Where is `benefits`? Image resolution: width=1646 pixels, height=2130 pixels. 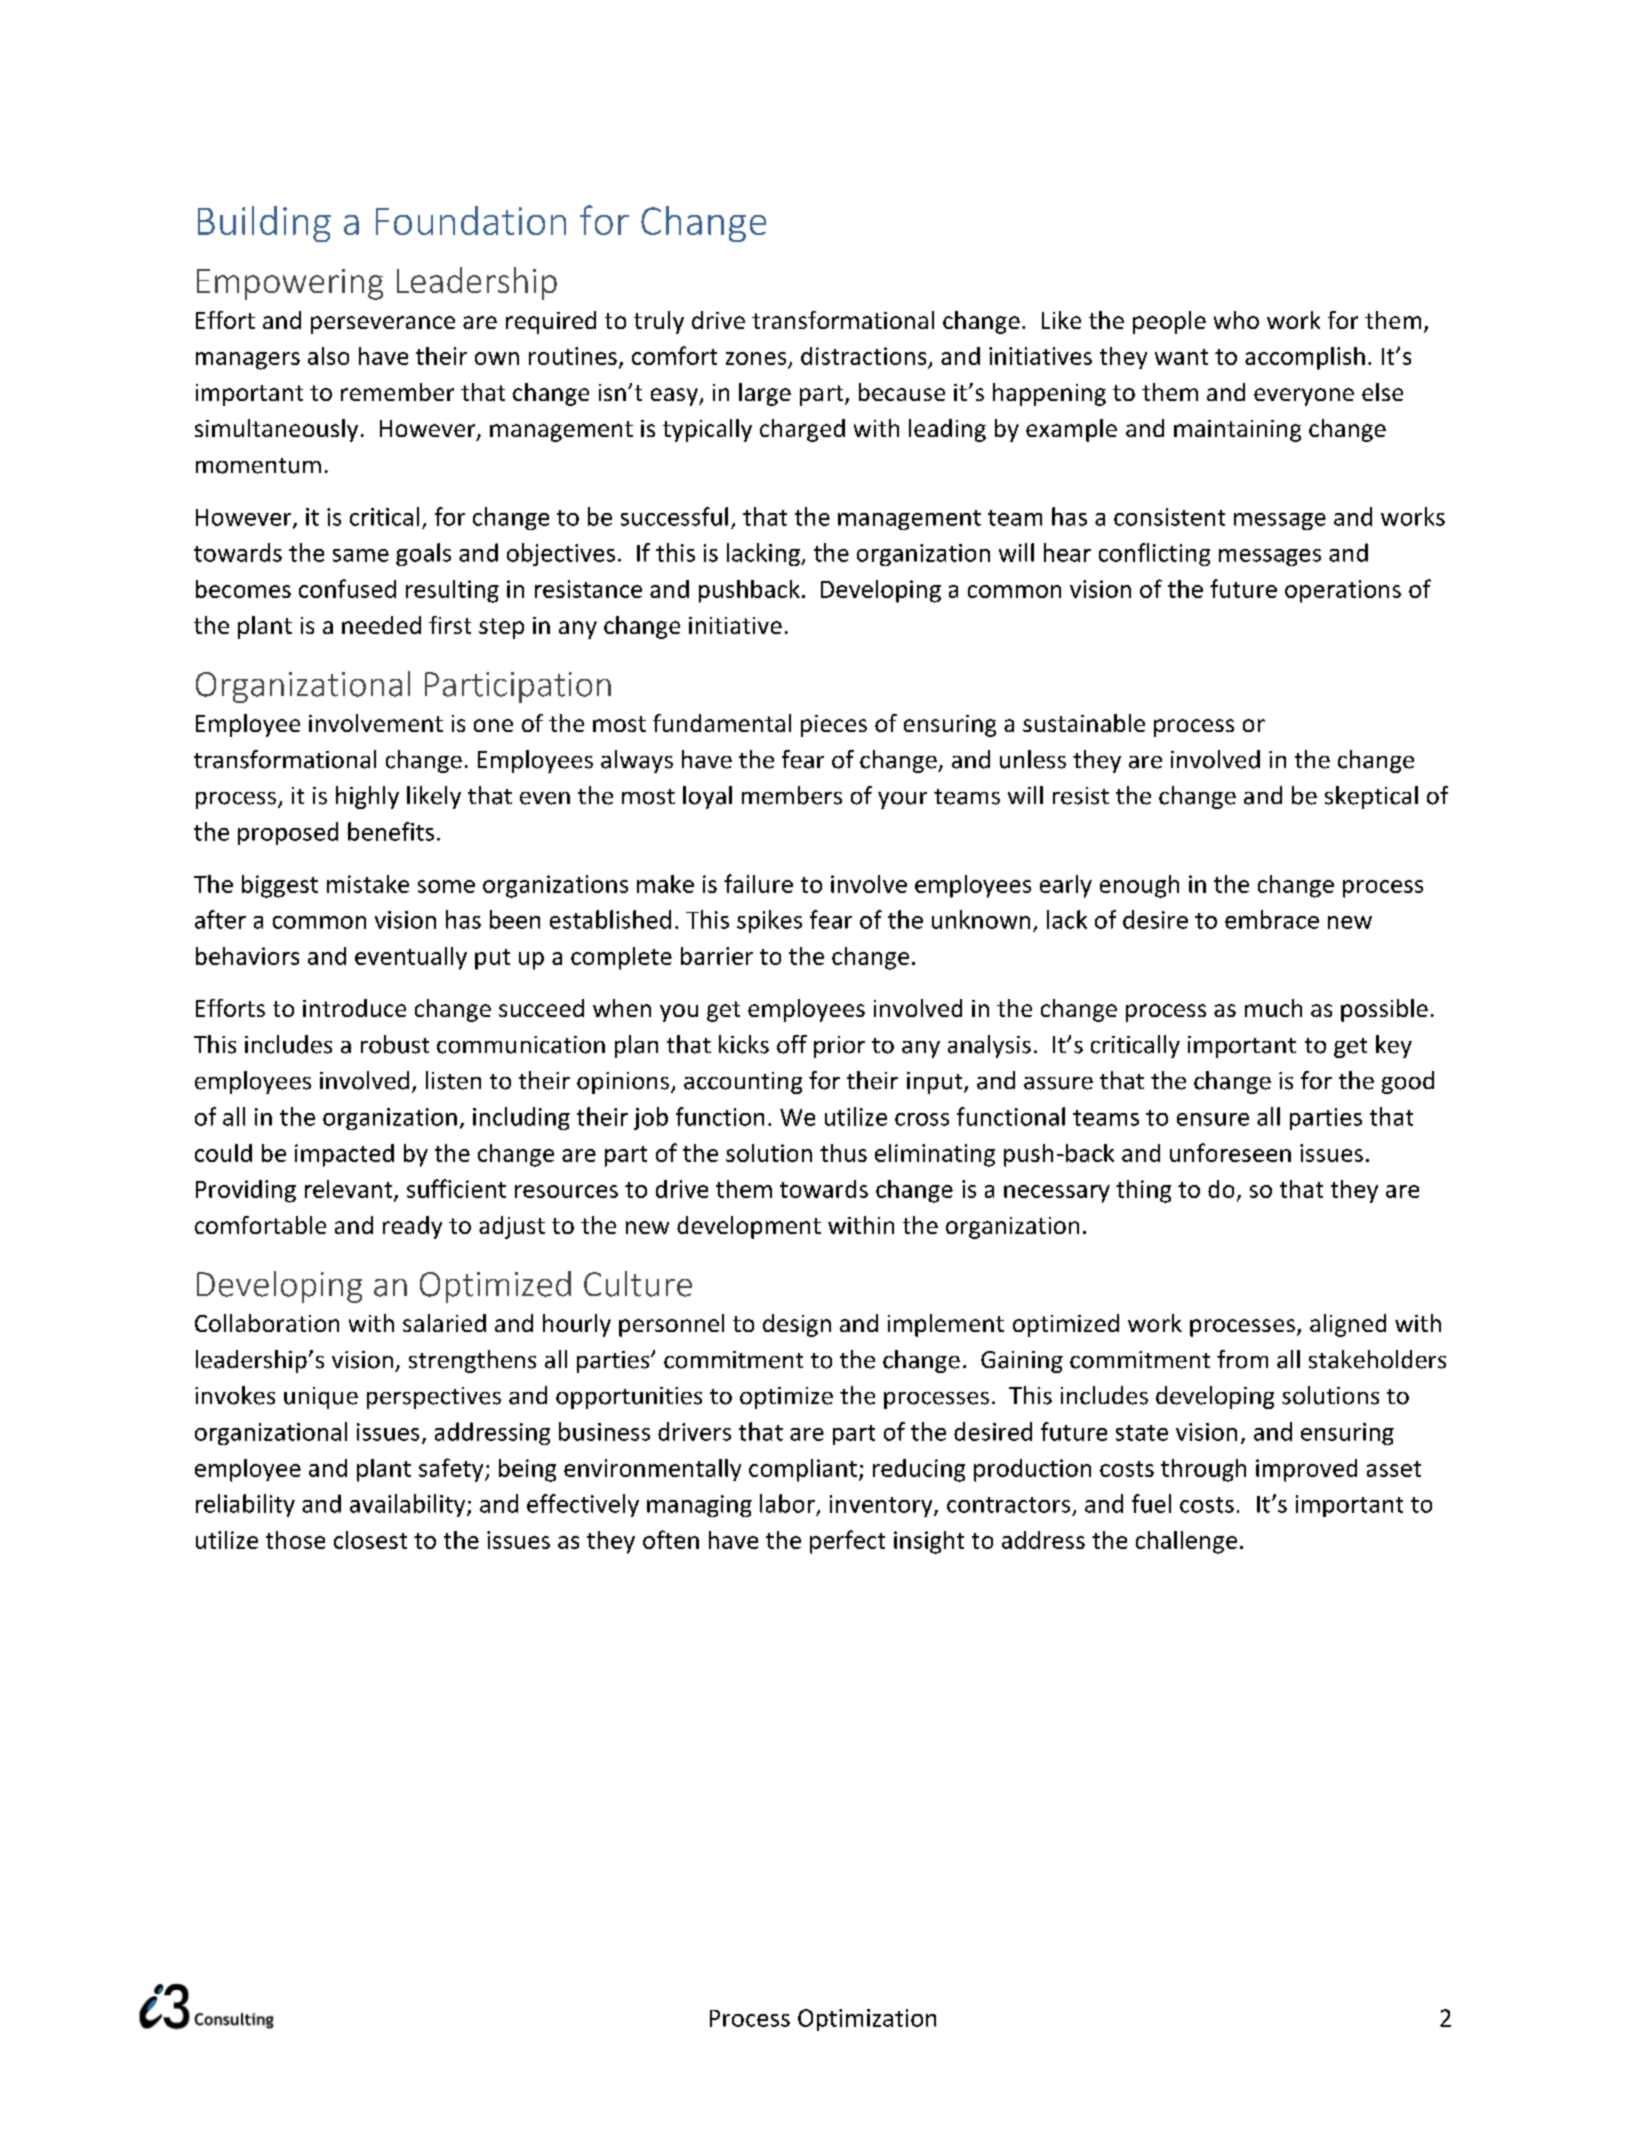 benefits is located at coordinates (391, 831).
